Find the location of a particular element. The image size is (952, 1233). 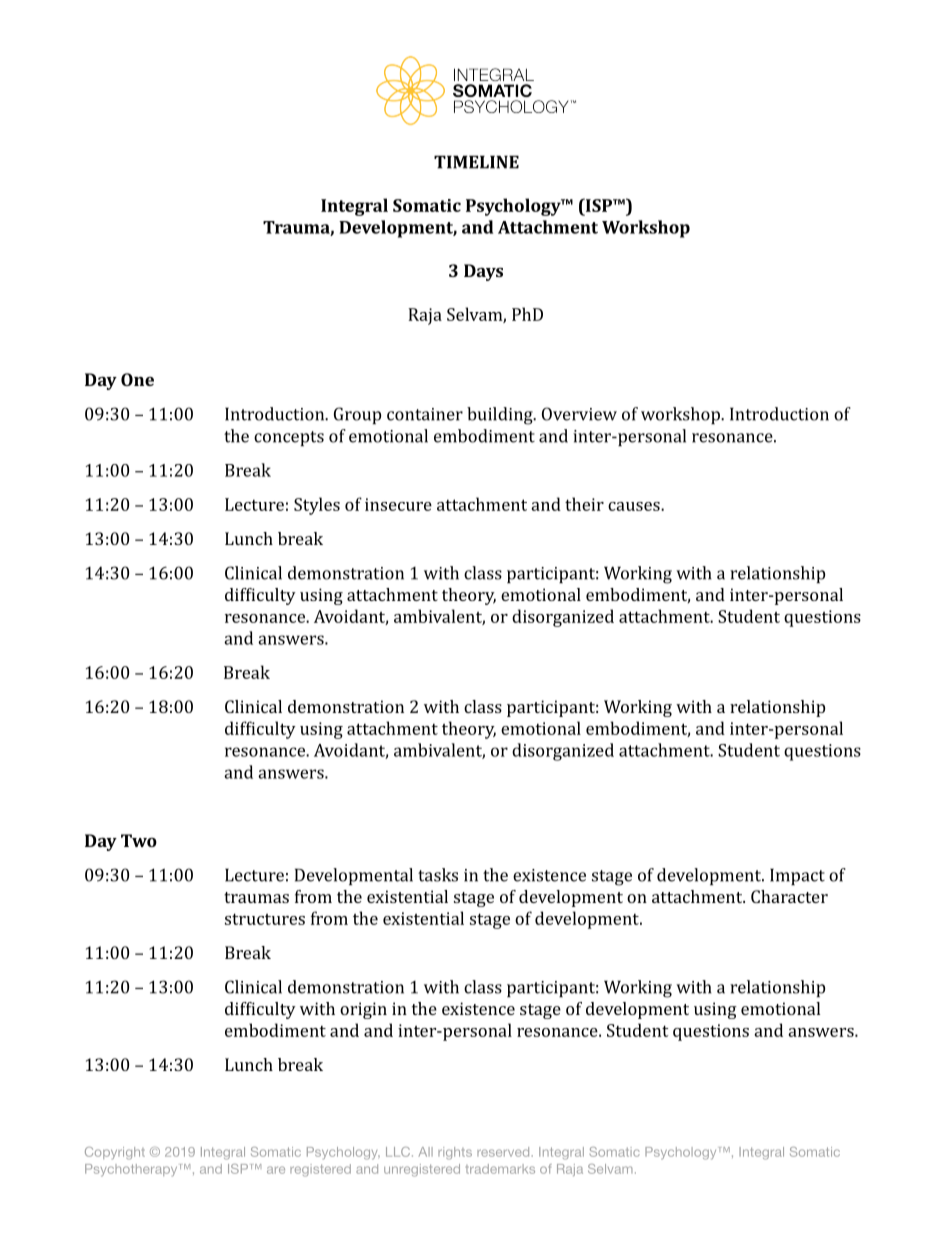

insecure is located at coordinates (398, 504).
